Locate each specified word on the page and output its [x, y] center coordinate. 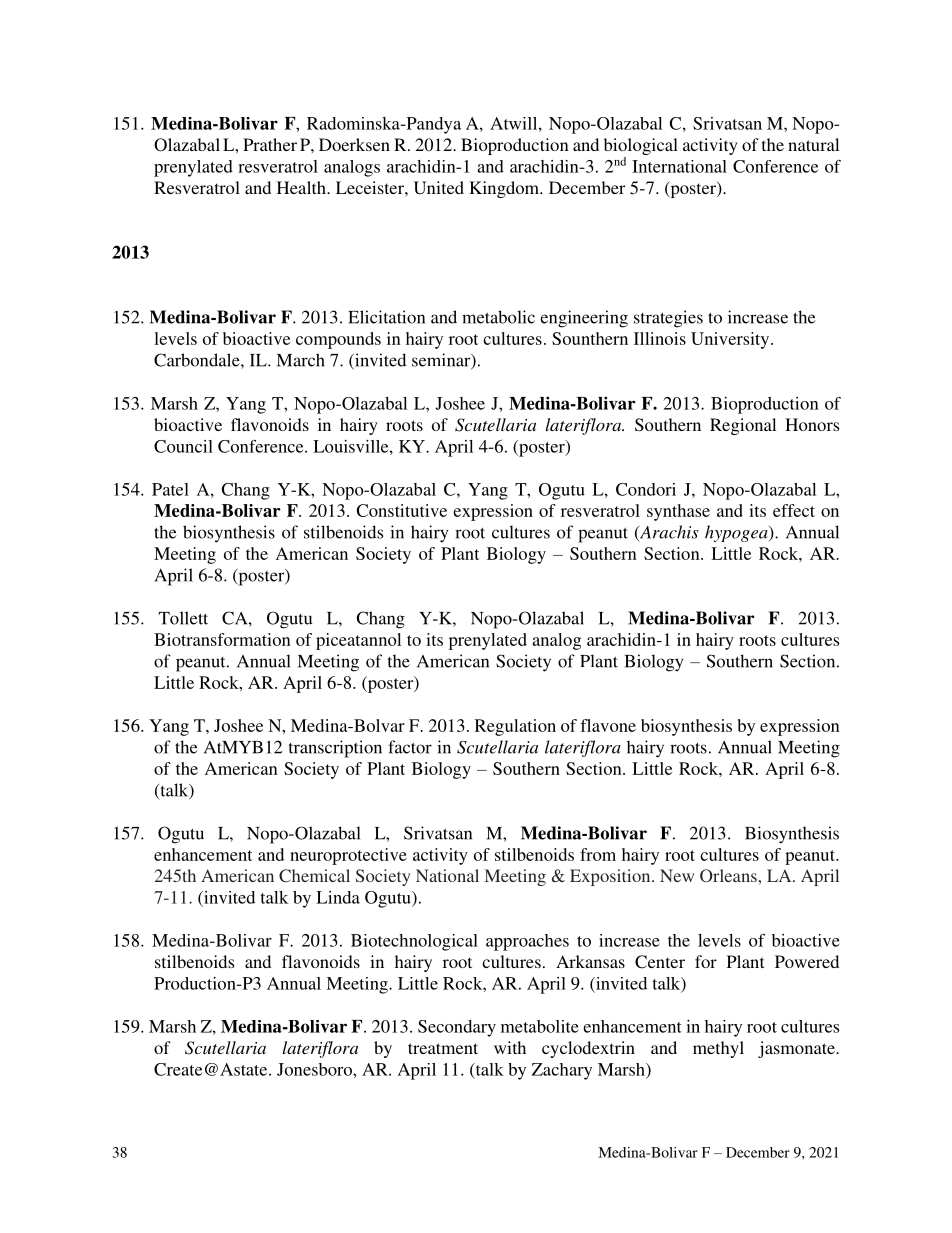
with [510, 1047]
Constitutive [401, 510]
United [439, 188]
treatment [443, 1048]
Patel [170, 489]
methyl [718, 1049]
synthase [678, 512]
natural [813, 144]
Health [302, 187]
